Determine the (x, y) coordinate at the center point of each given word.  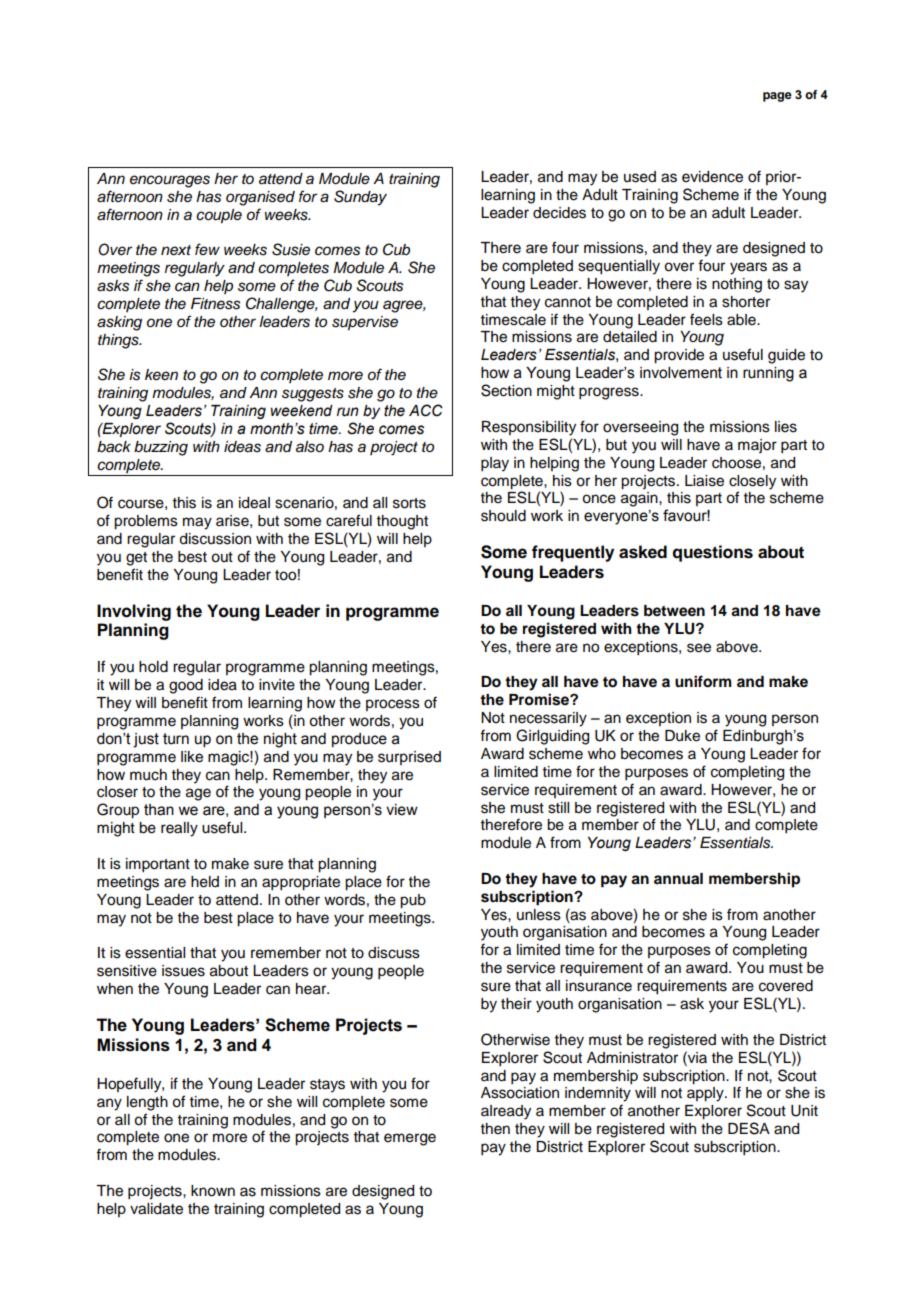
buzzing (161, 448)
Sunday (360, 198)
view (402, 810)
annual (678, 878)
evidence (712, 177)
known (213, 1191)
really (179, 829)
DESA (749, 1128)
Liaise (704, 481)
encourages (170, 181)
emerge (410, 1139)
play (495, 464)
